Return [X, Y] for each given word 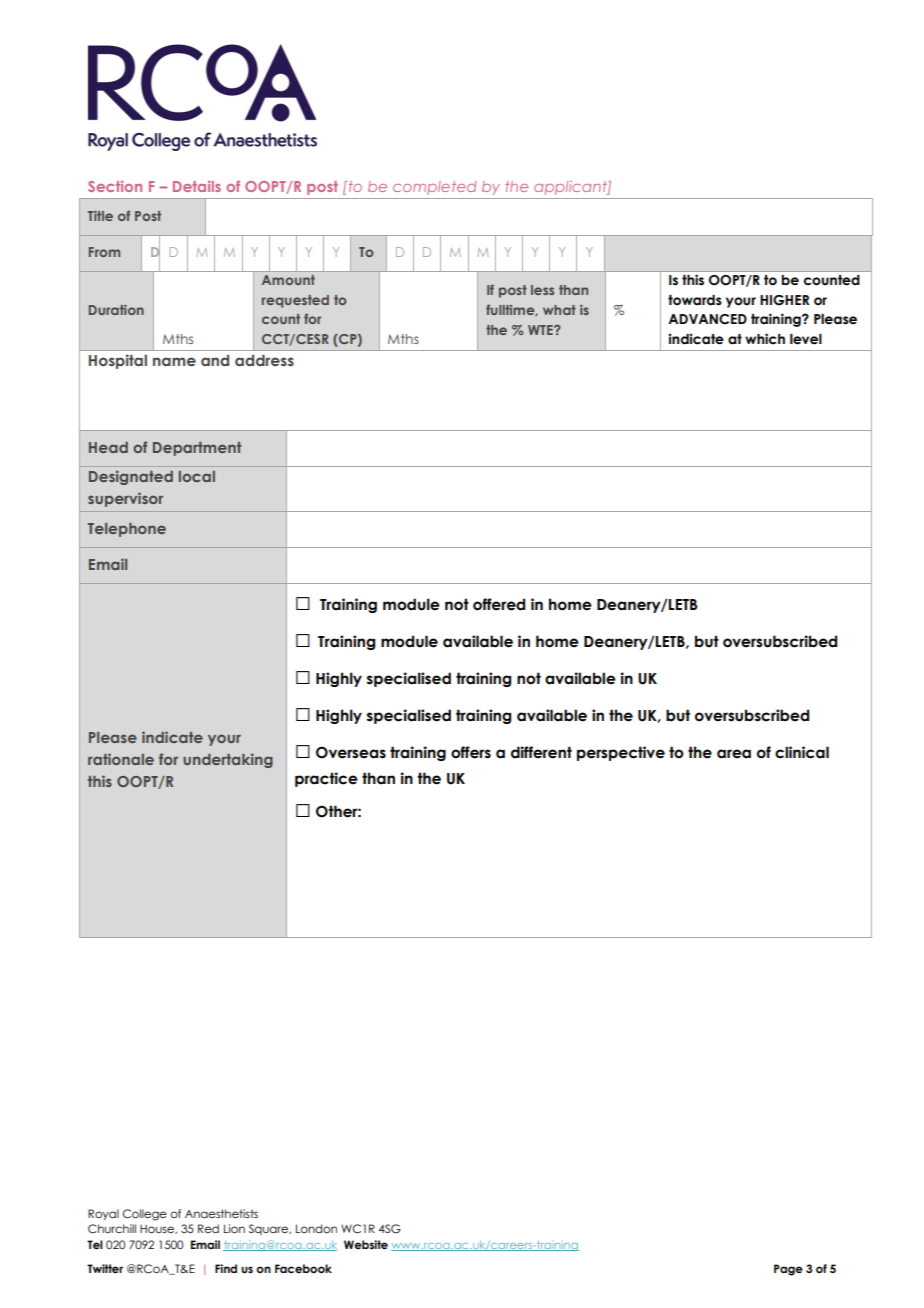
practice [326, 779]
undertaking [228, 760]
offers [471, 752]
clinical [802, 752]
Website [366, 1244]
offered [499, 604]
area [734, 754]
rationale [121, 759]
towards [695, 300]
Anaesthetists [221, 1213]
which [765, 339]
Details [197, 186]
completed [434, 188]
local [197, 476]
